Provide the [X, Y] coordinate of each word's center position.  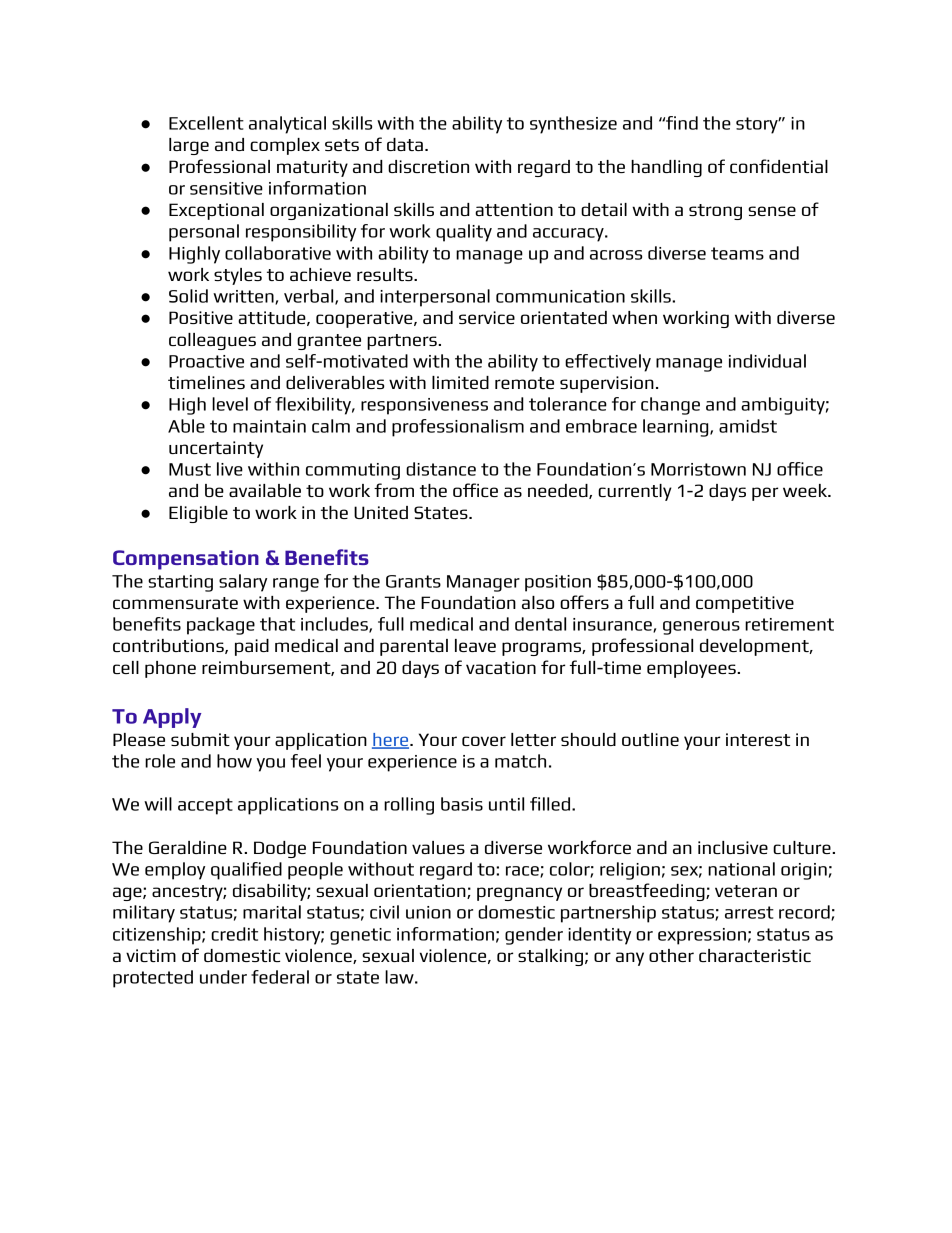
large [189, 146]
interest [758, 739]
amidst [748, 426]
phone [170, 669]
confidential [779, 166]
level [230, 404]
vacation [501, 667]
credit [234, 934]
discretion [428, 166]
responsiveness [424, 406]
